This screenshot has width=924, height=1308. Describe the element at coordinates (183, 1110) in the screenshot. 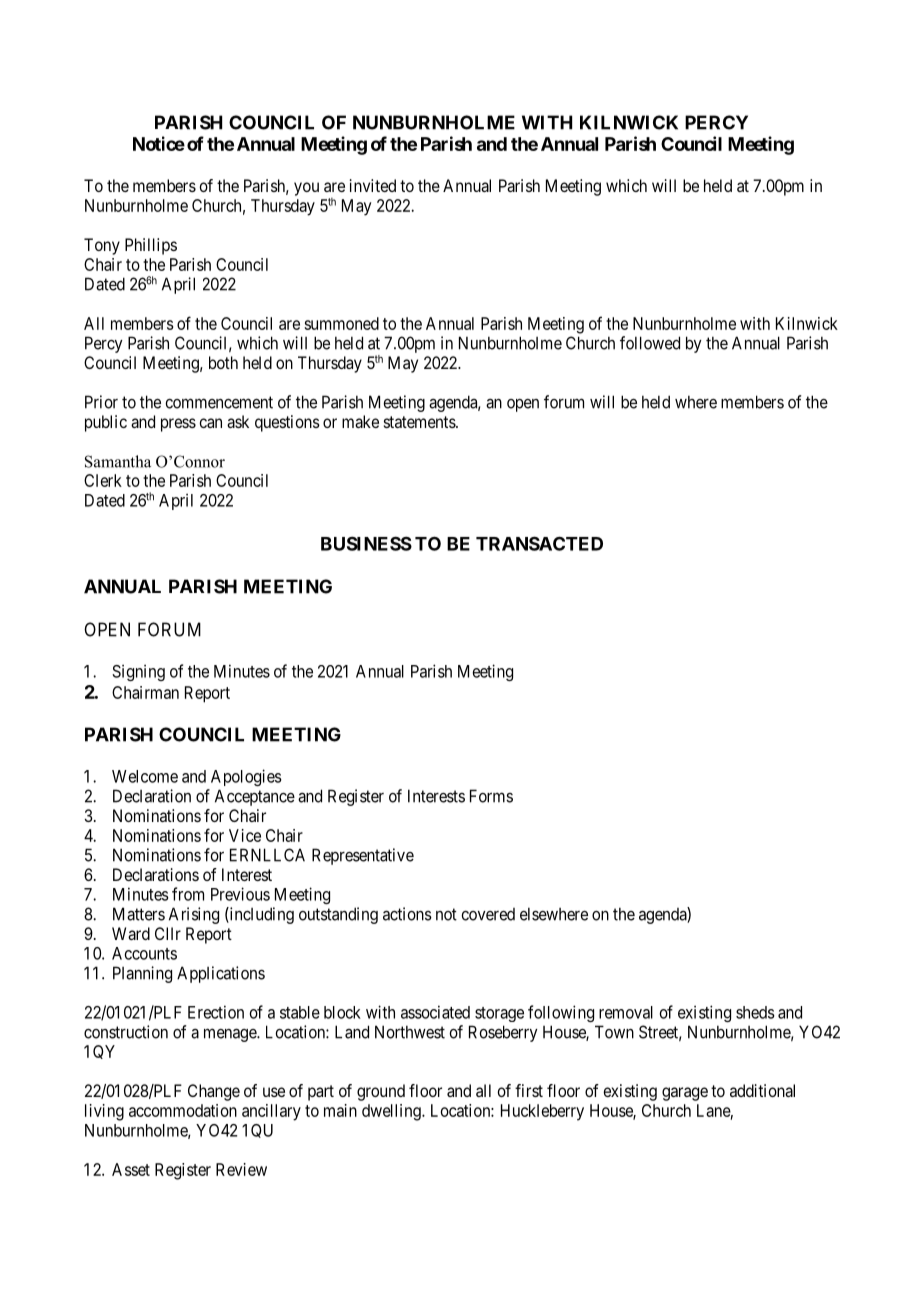

I see `accommodation` at that location.
